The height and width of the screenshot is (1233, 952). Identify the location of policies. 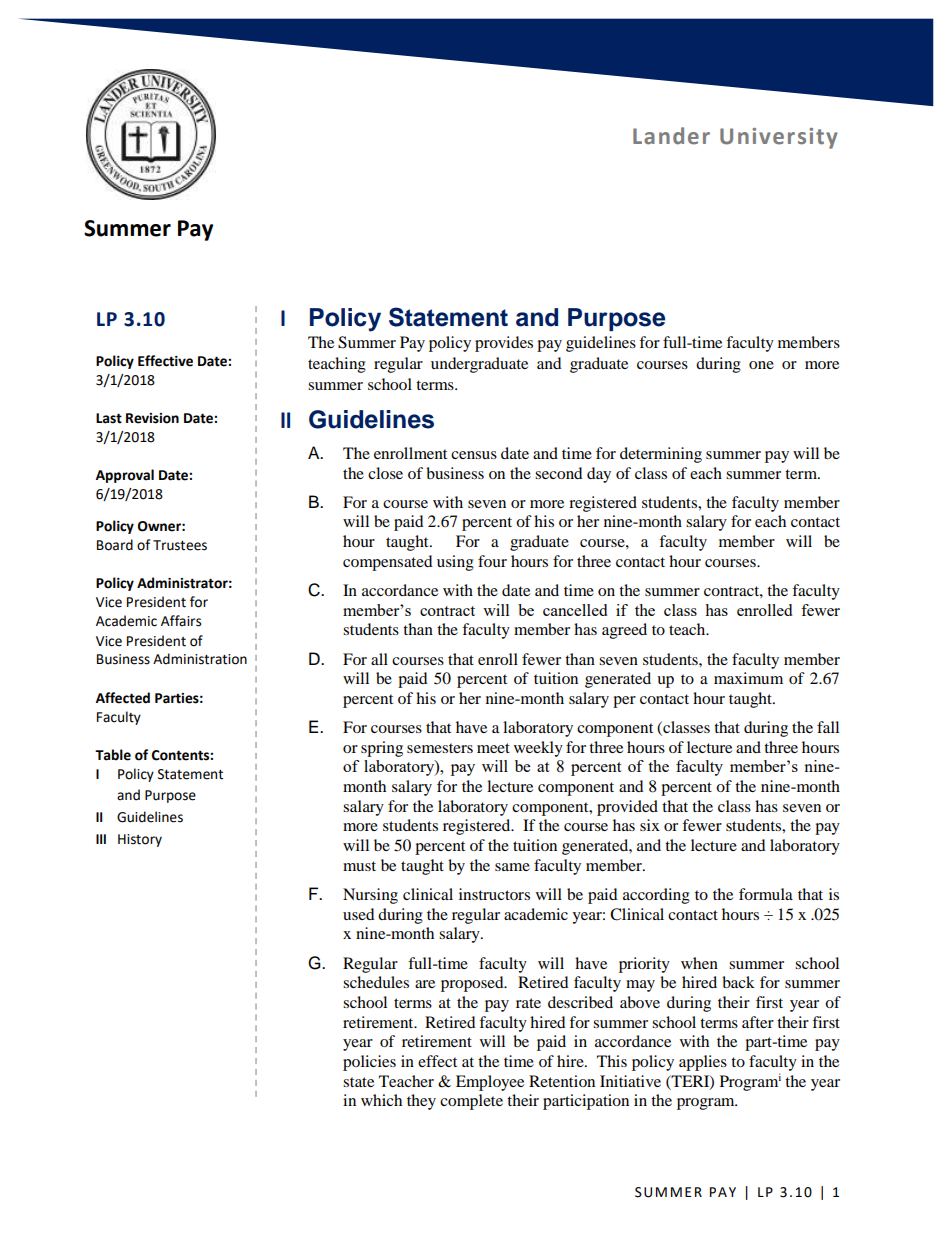
(369, 1063).
